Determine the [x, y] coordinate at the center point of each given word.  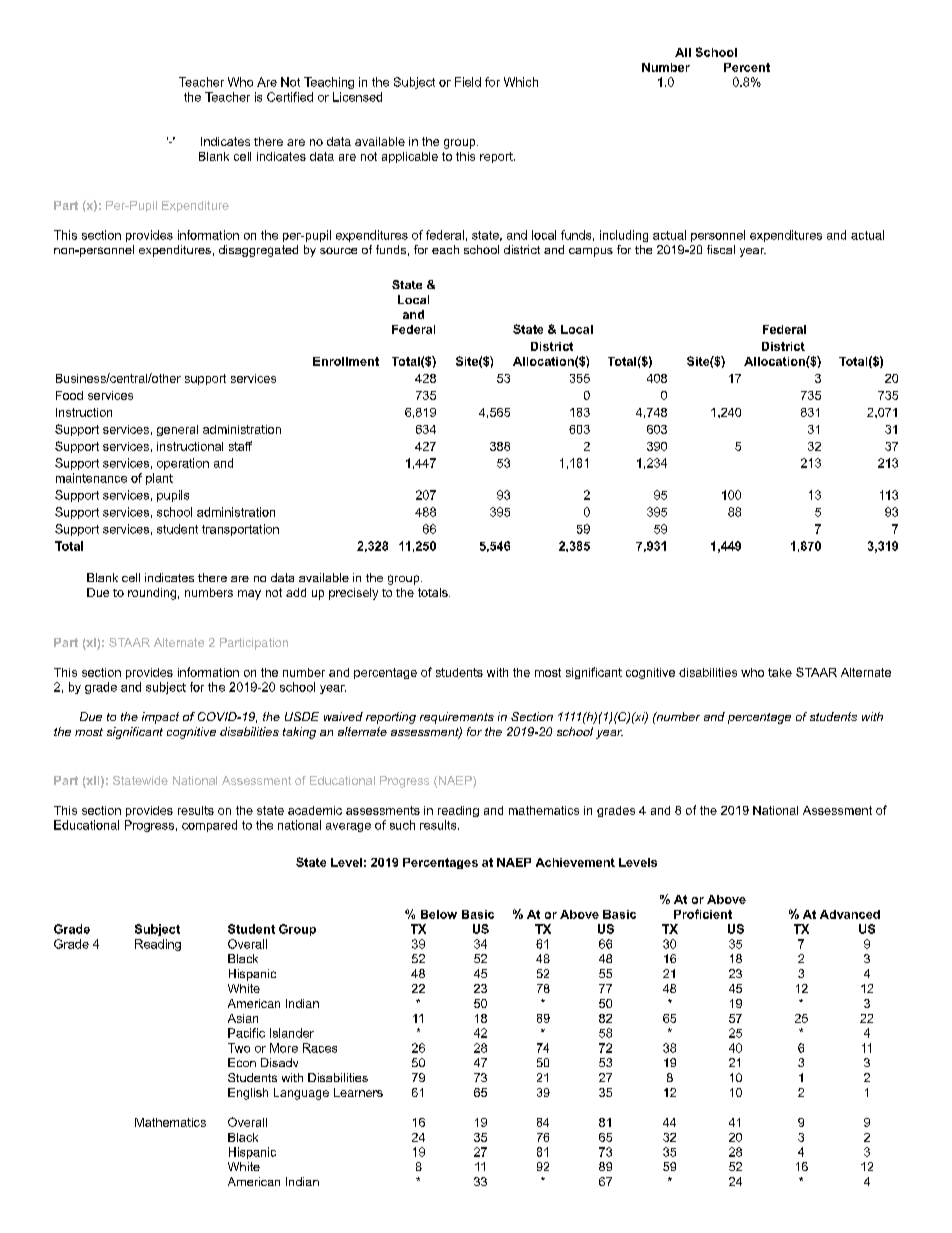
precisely [353, 594]
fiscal [721, 249]
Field [468, 82]
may [249, 595]
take [780, 672]
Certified [290, 97]
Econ [242, 1062]
